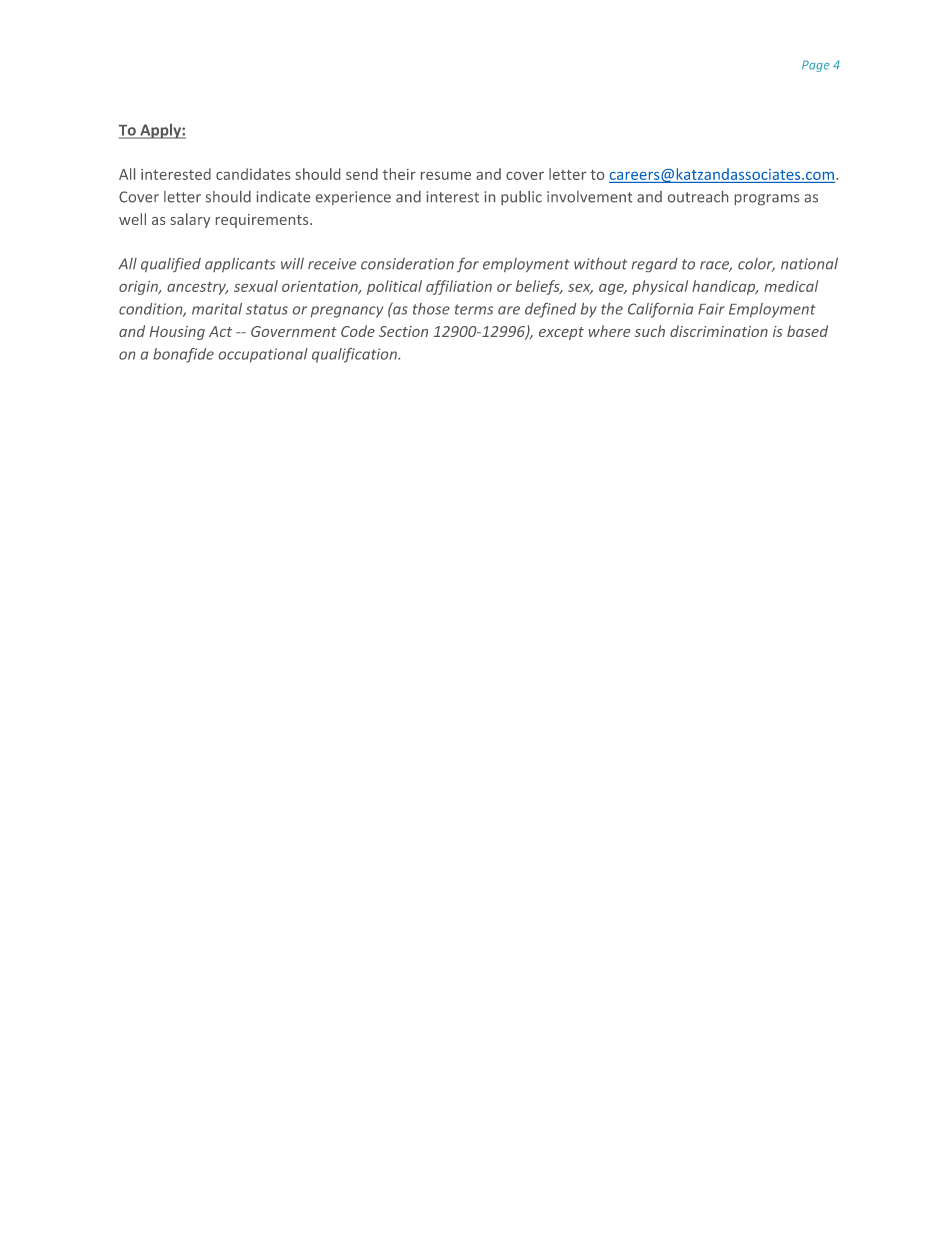 The height and width of the screenshot is (1233, 952). I want to click on candidates, so click(253, 174).
